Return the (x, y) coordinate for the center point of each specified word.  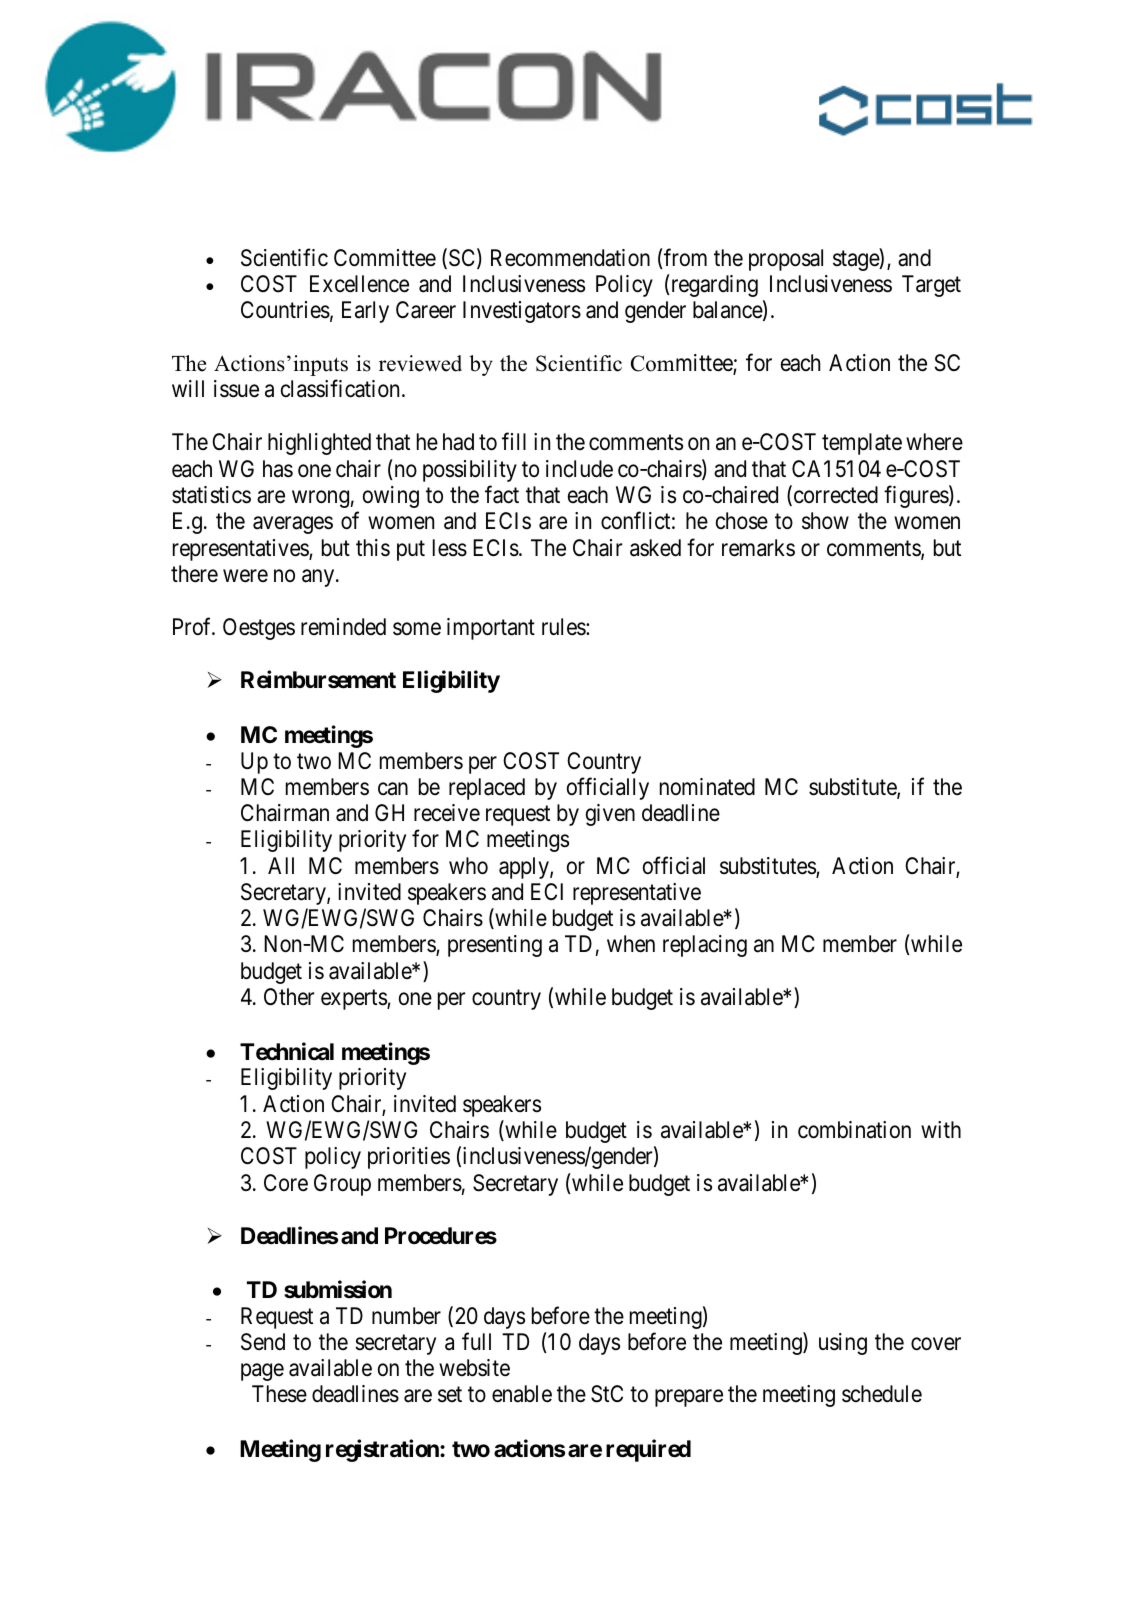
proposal (786, 260)
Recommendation (570, 258)
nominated (707, 787)
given (610, 815)
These (279, 1394)
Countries (285, 310)
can (393, 789)
